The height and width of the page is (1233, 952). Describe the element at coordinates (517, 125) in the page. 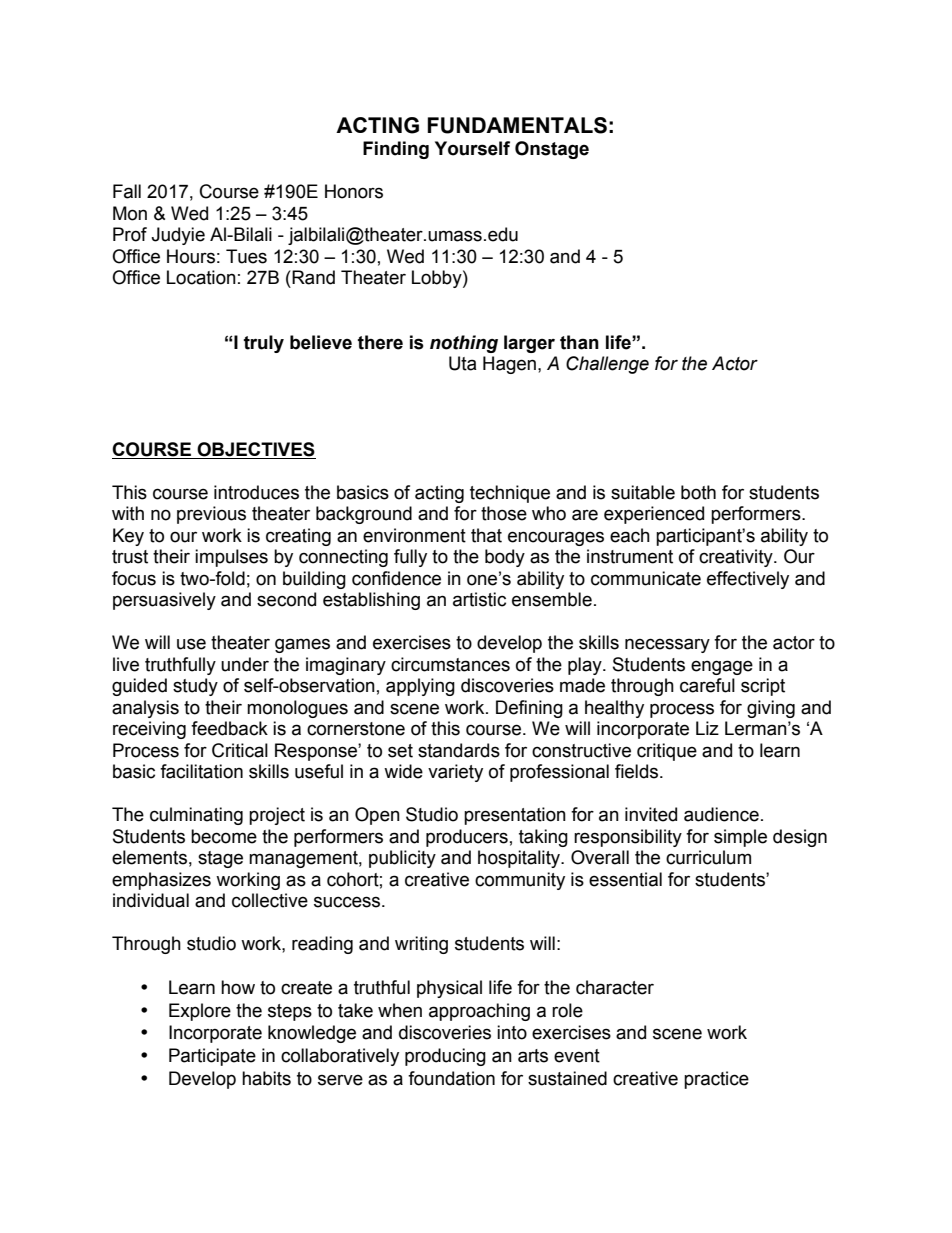

I see `FUNDAMENTALS` at that location.
